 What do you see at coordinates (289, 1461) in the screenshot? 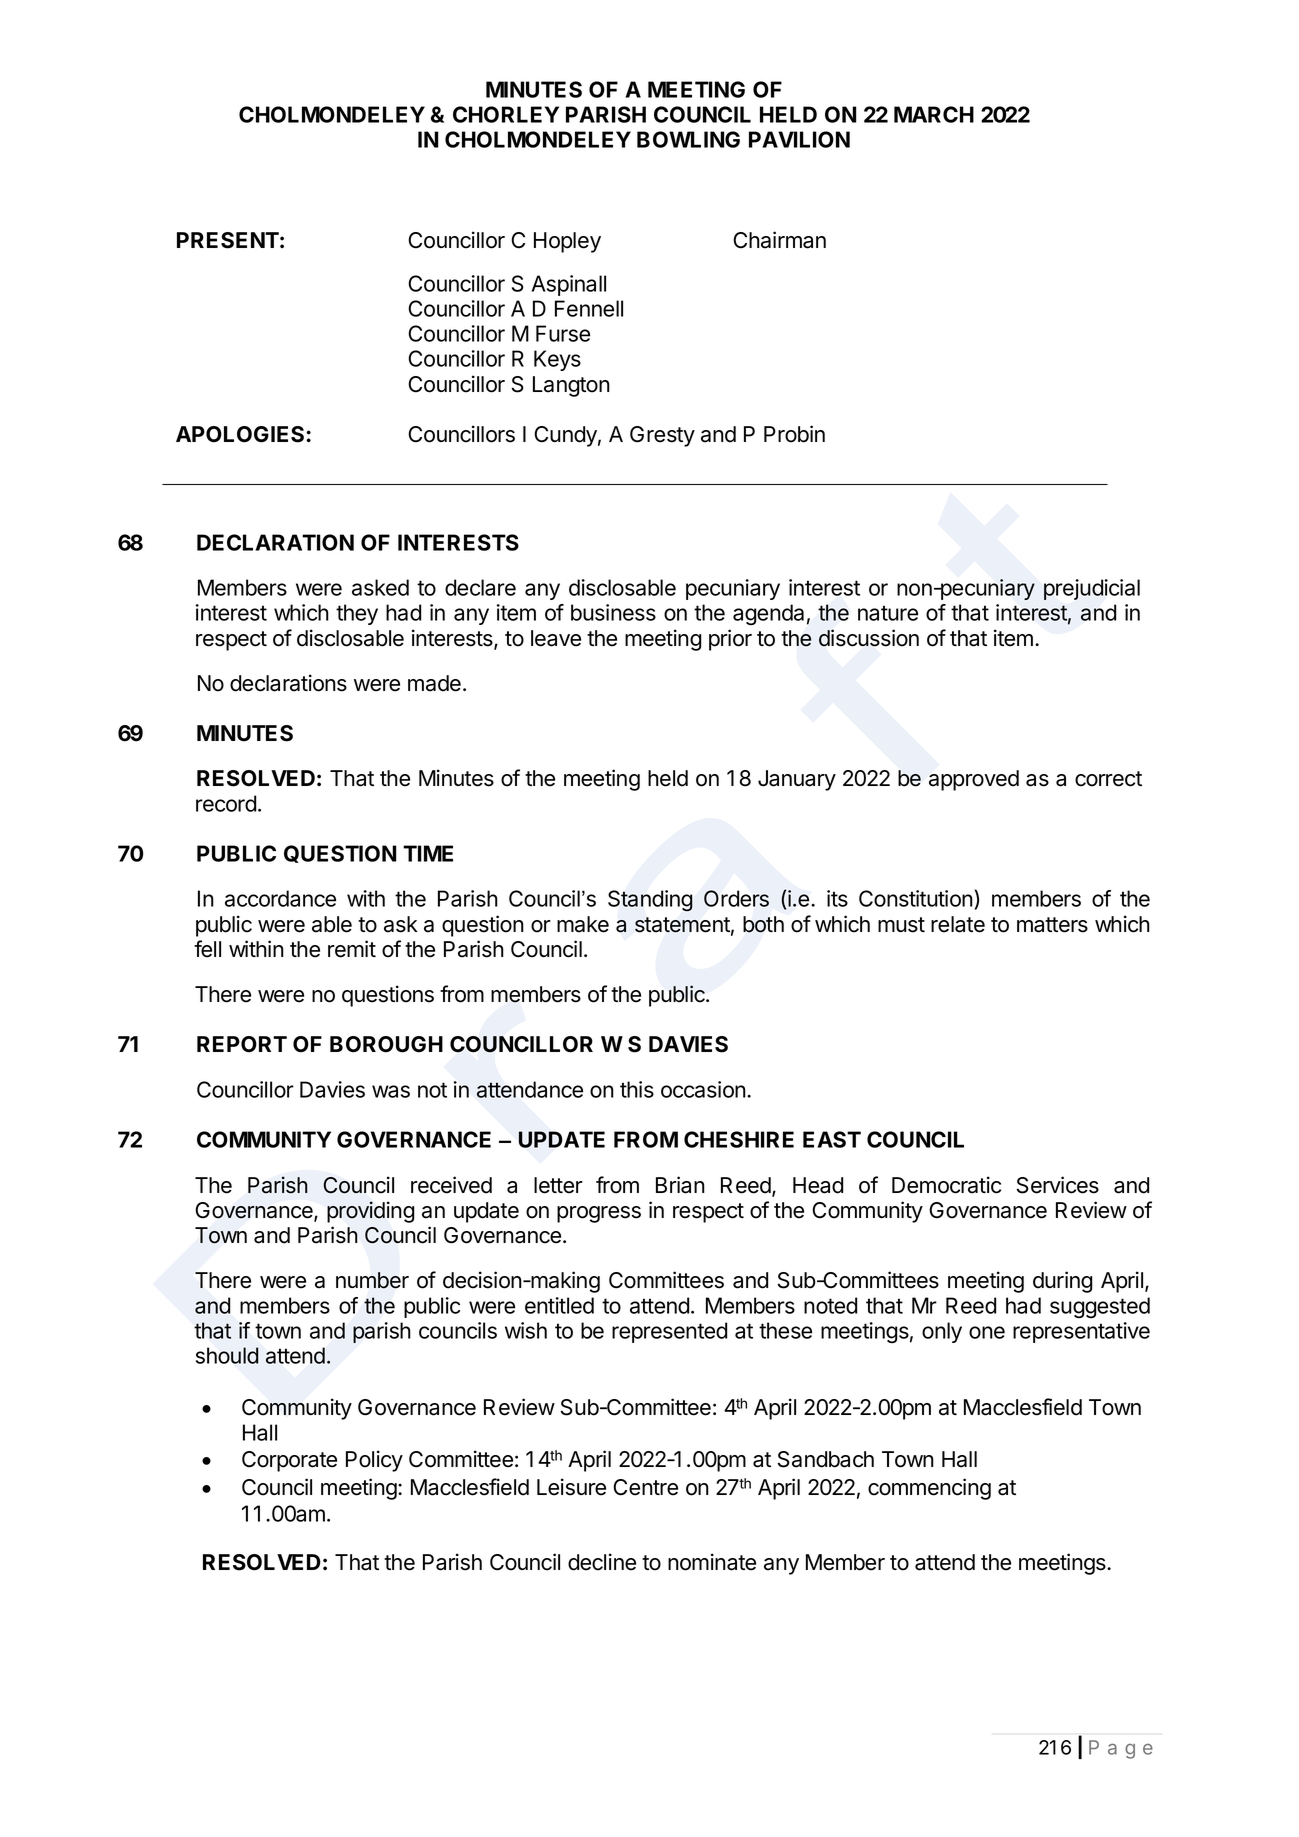
I see `Corporate` at bounding box center [289, 1461].
